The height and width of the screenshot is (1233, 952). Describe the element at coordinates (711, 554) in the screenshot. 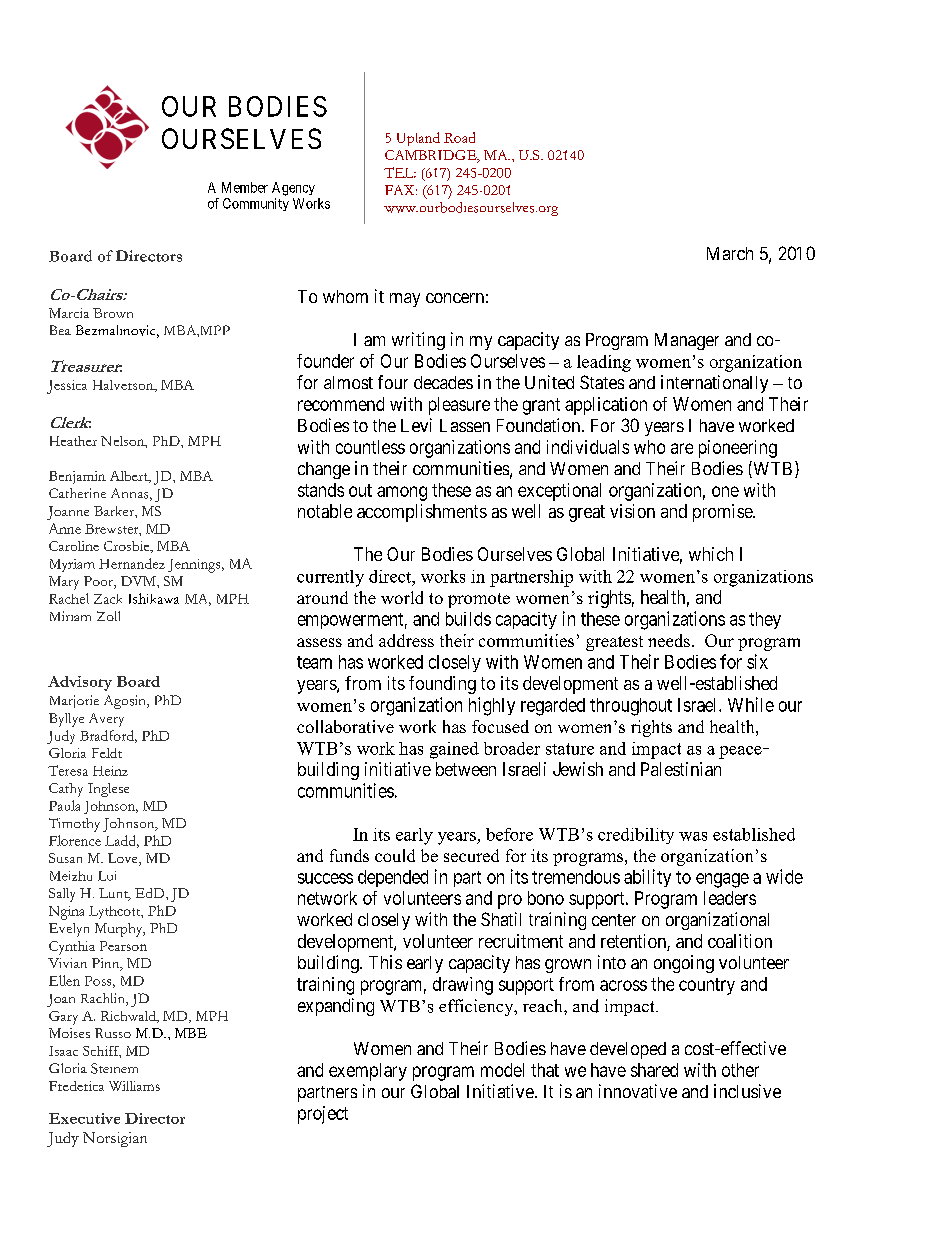

I see `which` at that location.
